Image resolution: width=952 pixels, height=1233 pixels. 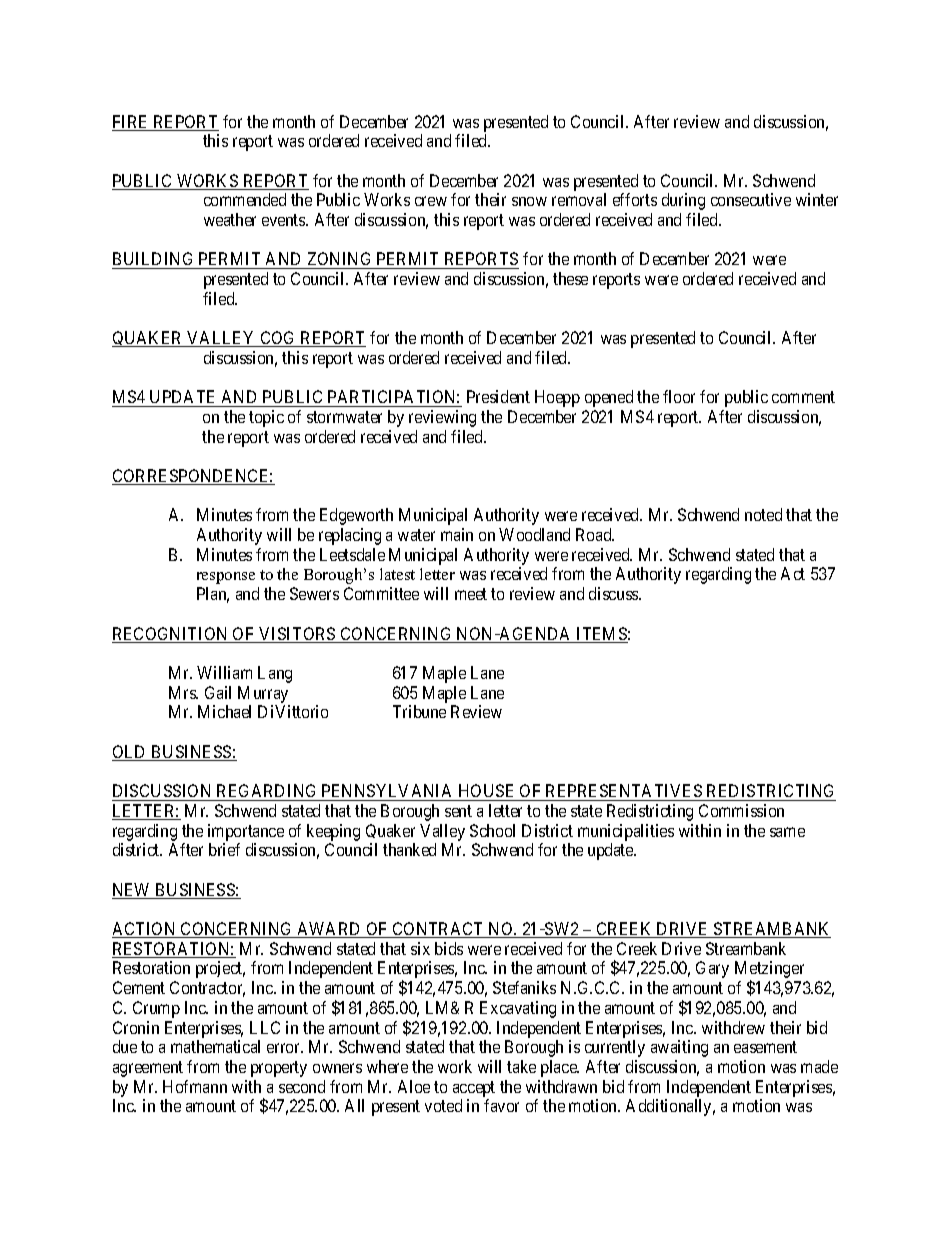 I want to click on main, so click(x=457, y=534).
